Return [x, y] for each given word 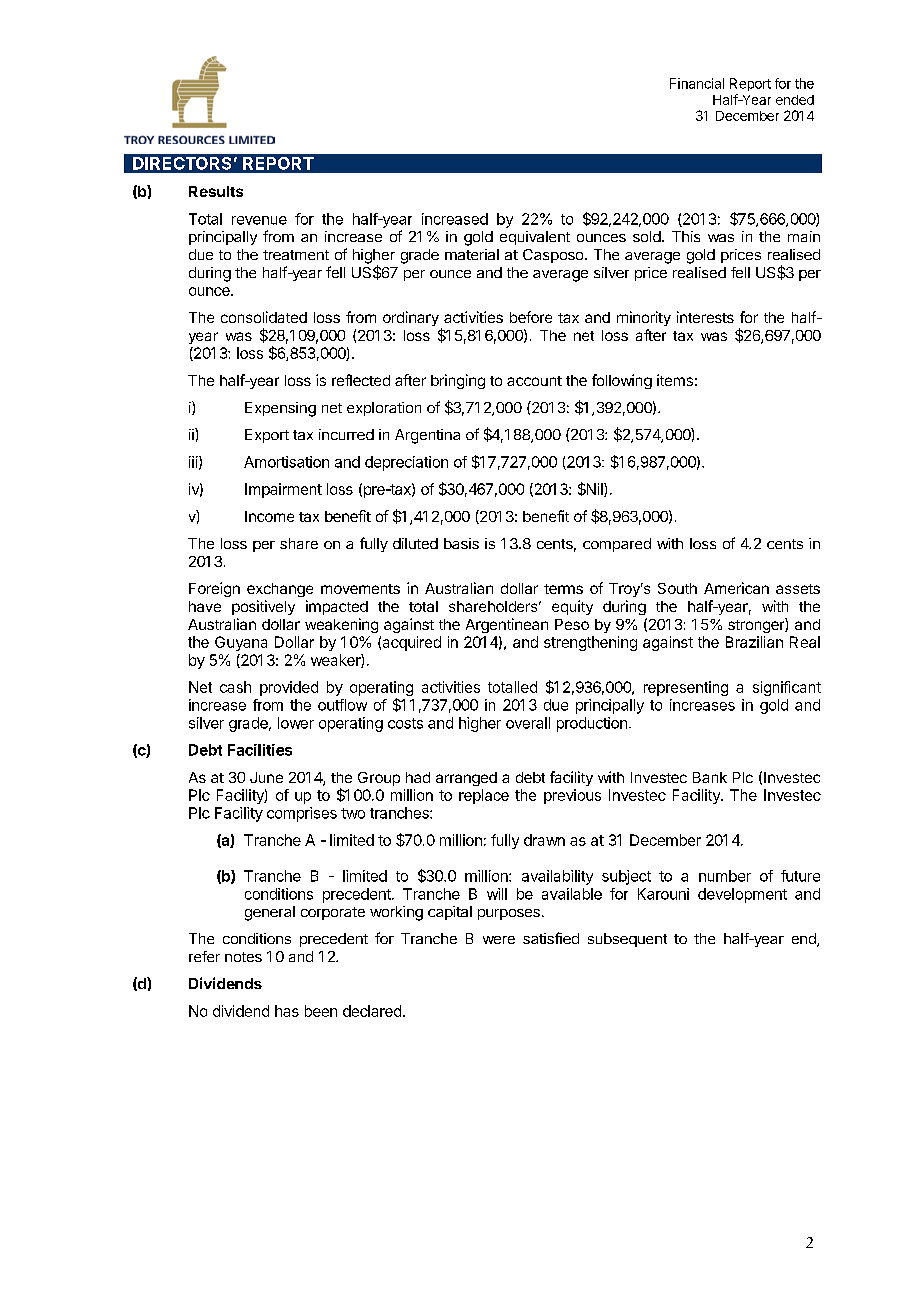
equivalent [535, 238]
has [287, 1011]
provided [289, 688]
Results [216, 191]
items [675, 380]
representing [686, 688]
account [534, 381]
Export [267, 436]
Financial [697, 83]
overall [528, 723]
